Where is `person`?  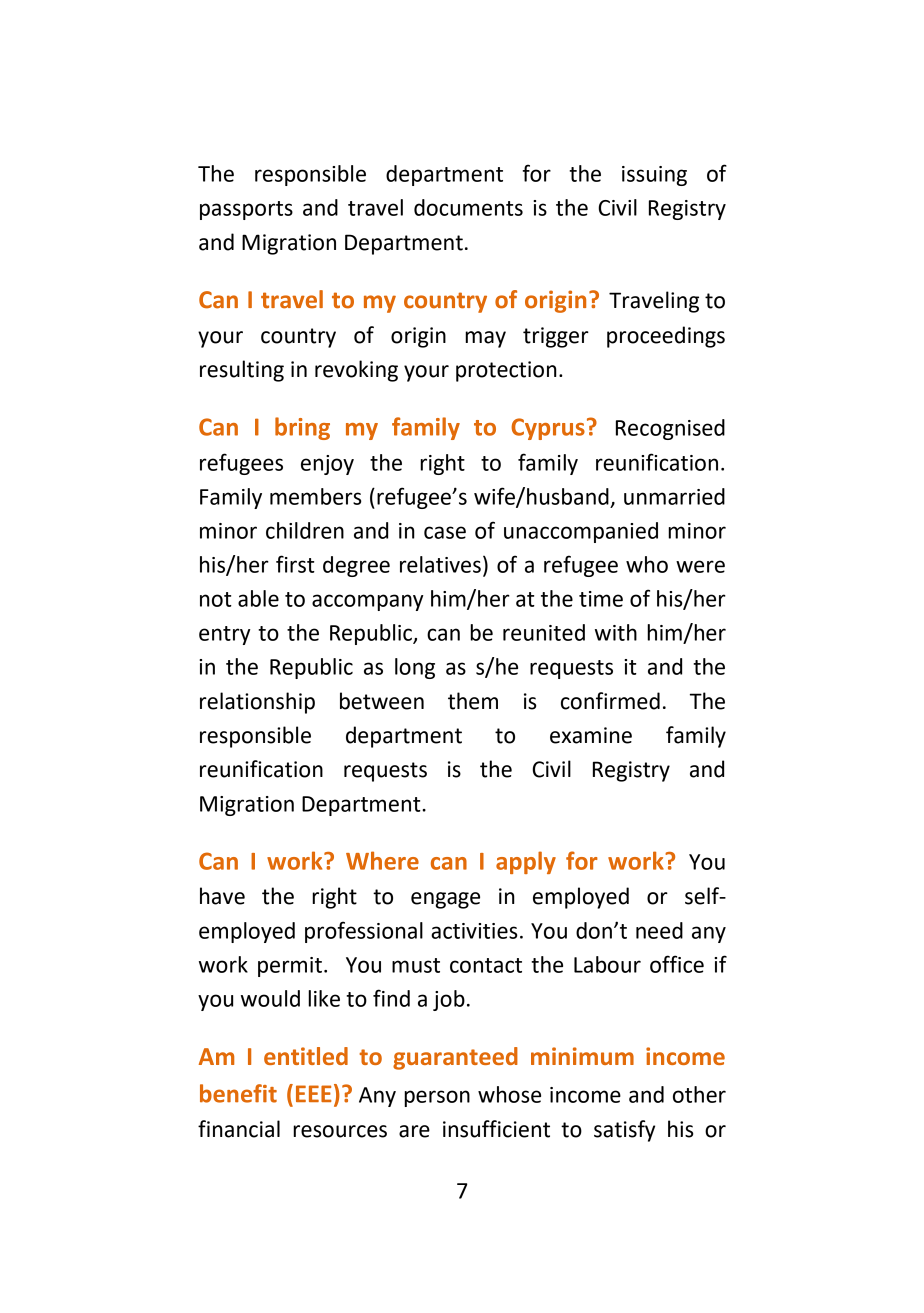
person is located at coordinates (437, 1098).
